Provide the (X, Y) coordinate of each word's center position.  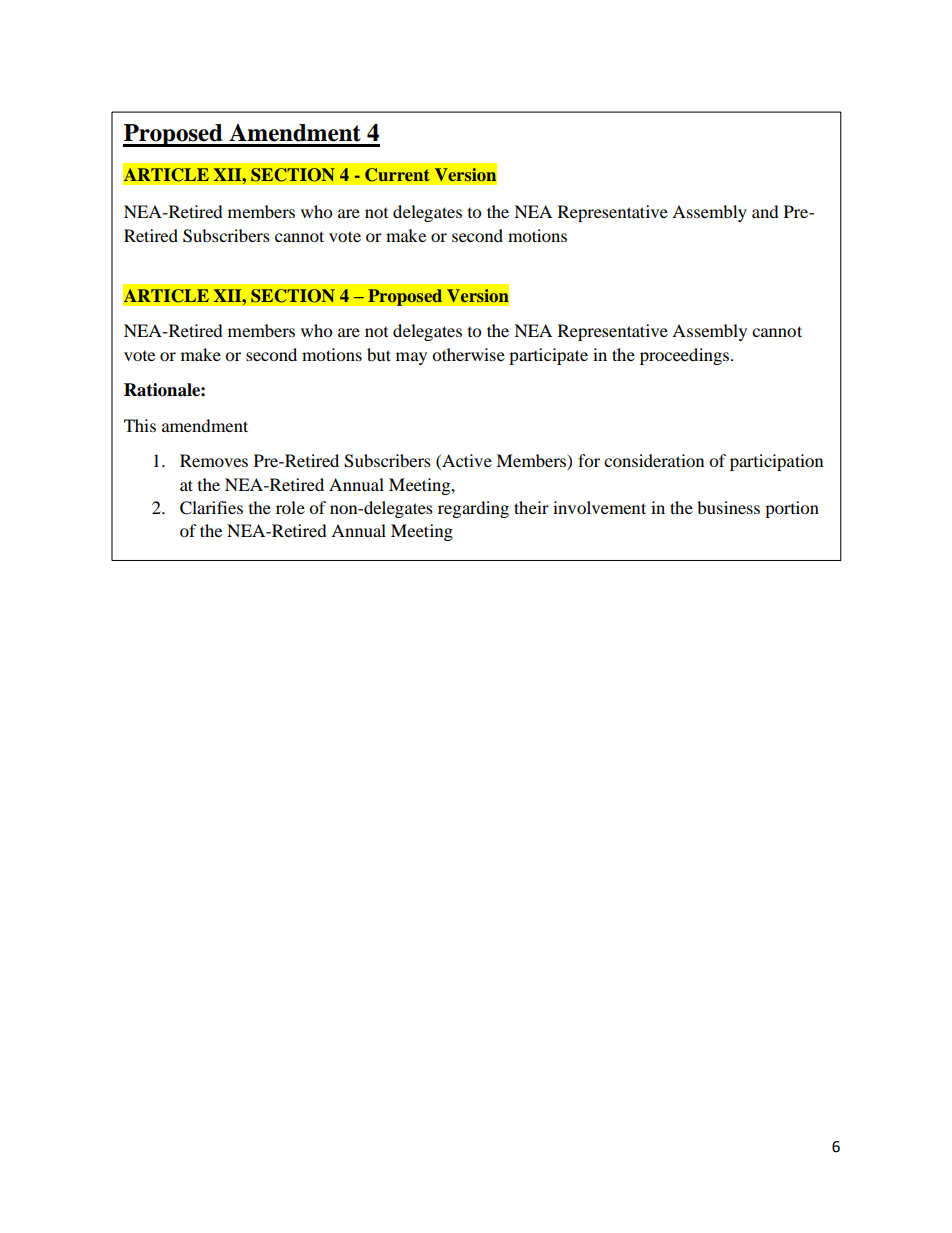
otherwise (468, 354)
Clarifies (211, 508)
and (765, 211)
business (728, 507)
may (411, 358)
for (589, 460)
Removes (214, 460)
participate (548, 356)
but (379, 354)
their (531, 507)
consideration (654, 460)
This (140, 425)
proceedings (684, 356)
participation (776, 462)
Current (397, 175)
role (290, 507)
